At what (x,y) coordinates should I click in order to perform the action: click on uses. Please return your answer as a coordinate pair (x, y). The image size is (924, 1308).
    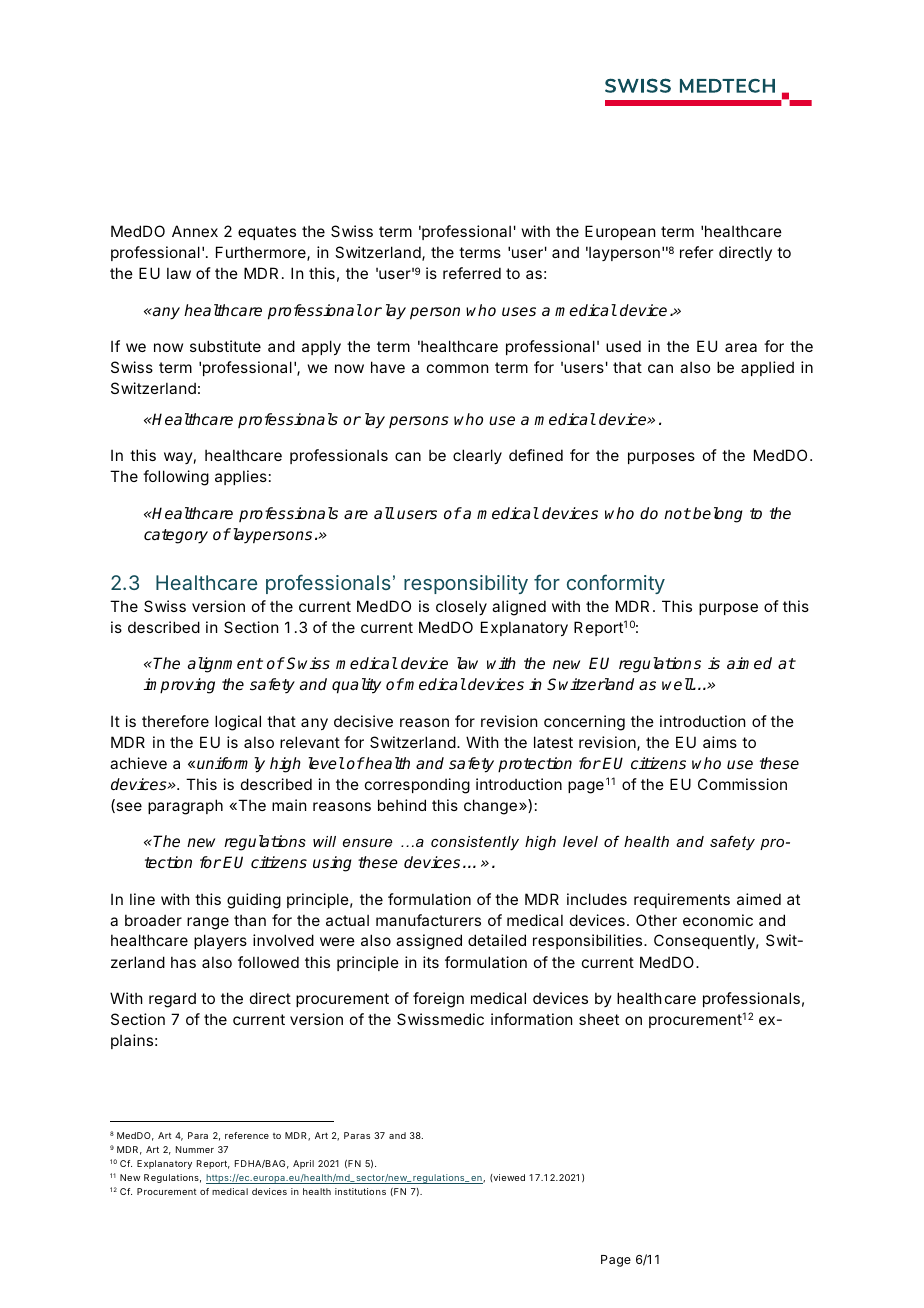
    Looking at the image, I should click on (519, 312).
